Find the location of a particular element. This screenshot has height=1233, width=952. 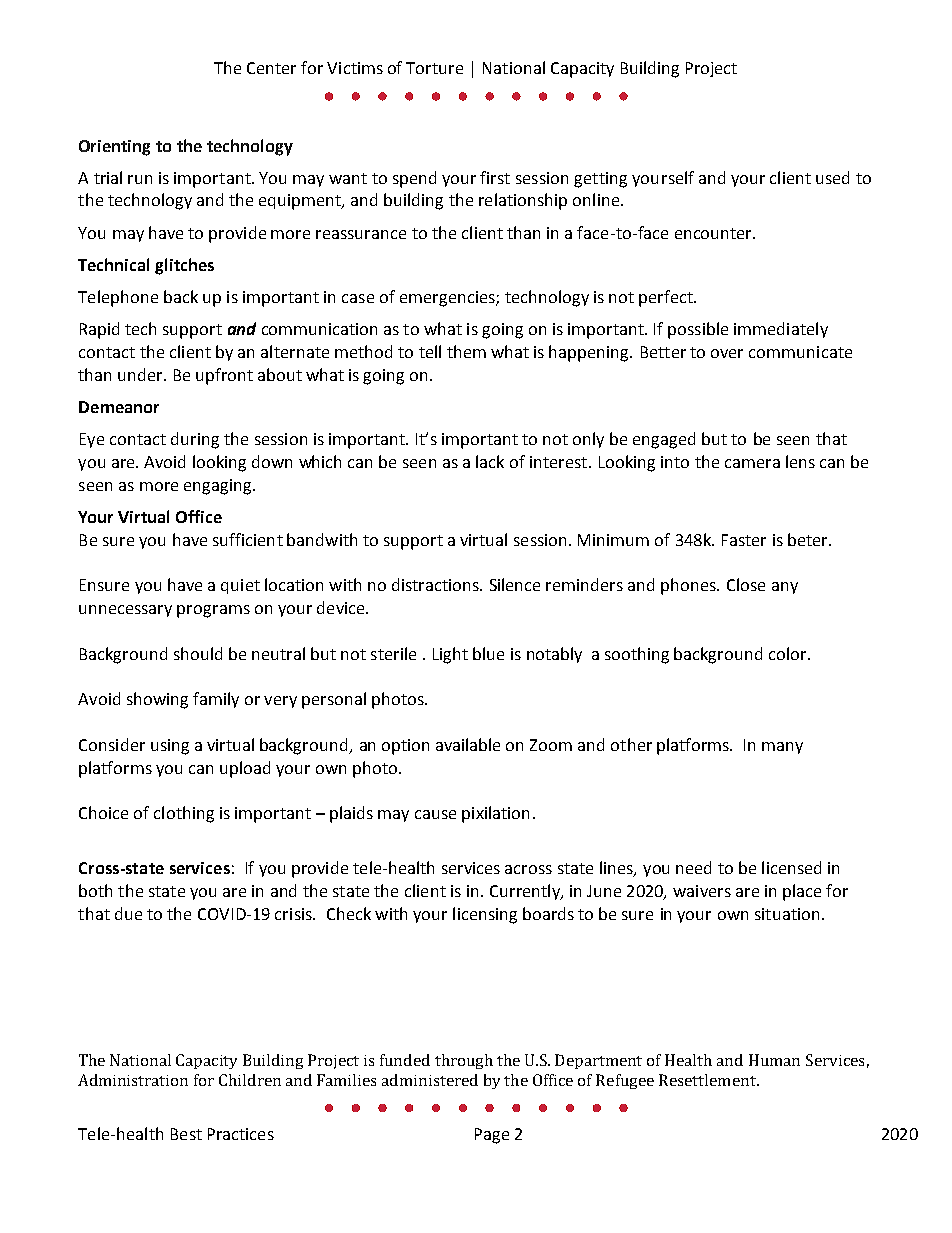

Resettlement is located at coordinates (708, 1080).
